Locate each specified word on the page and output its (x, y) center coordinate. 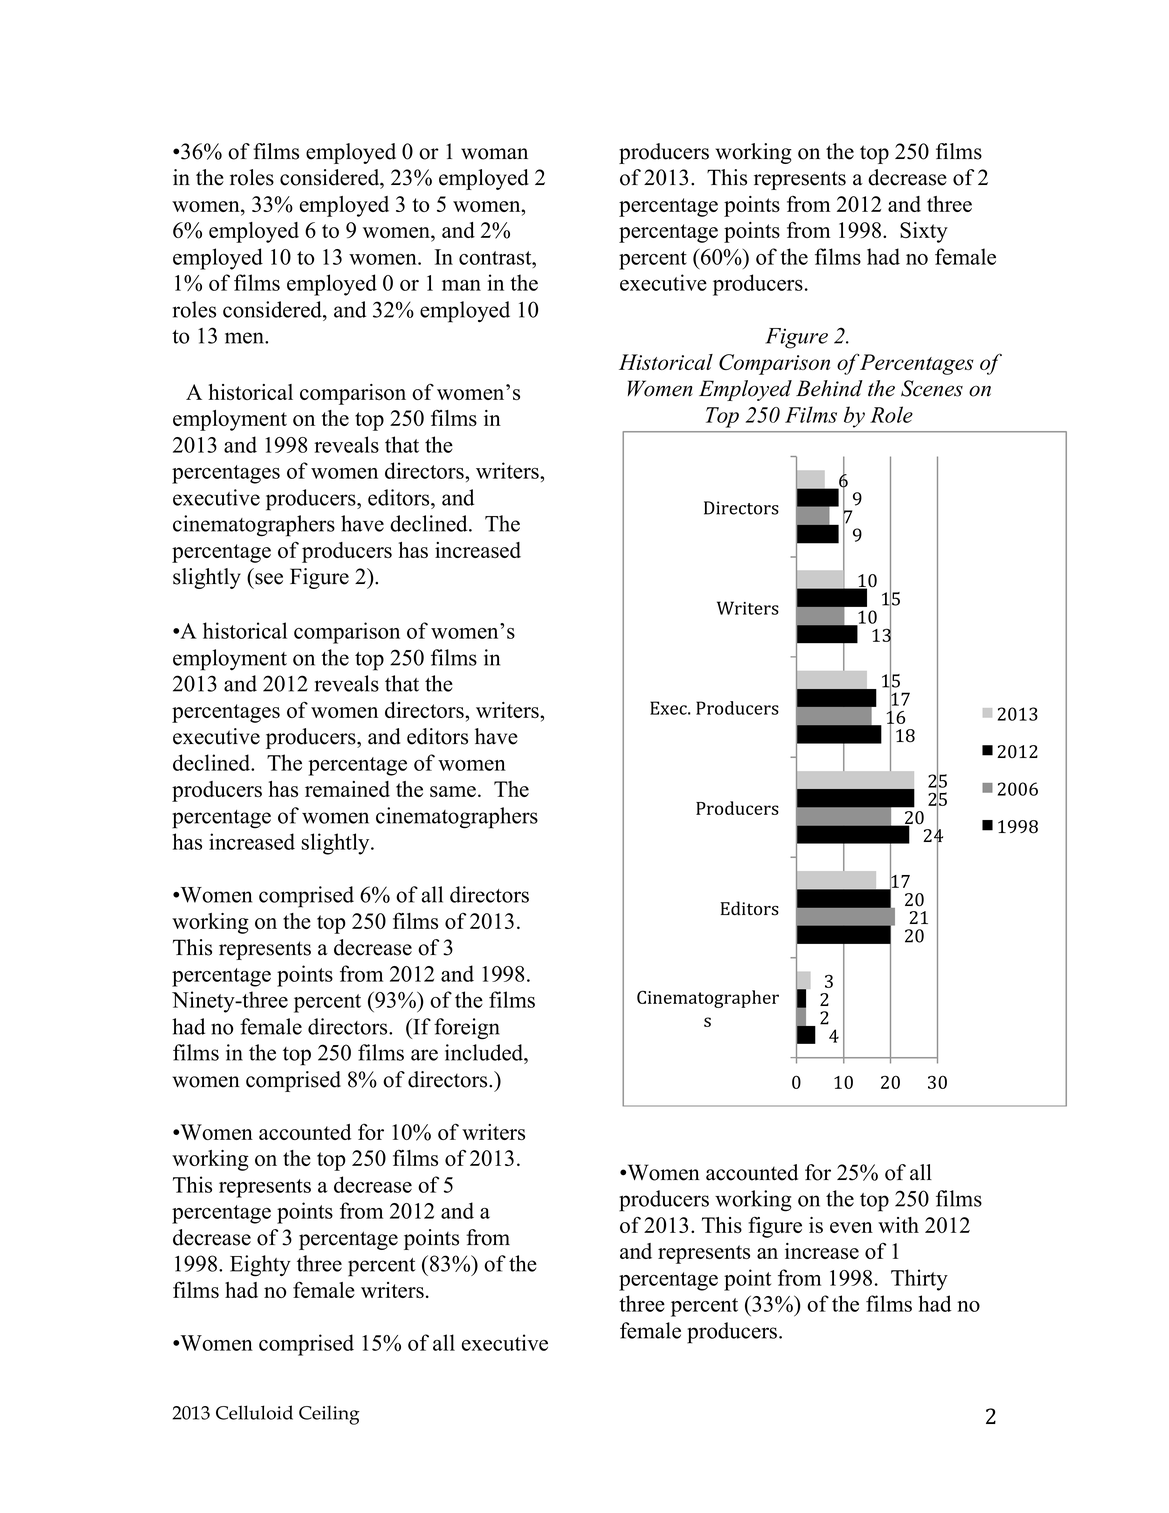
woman (494, 154)
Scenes (932, 388)
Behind (829, 388)
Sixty (924, 232)
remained (347, 789)
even (851, 1227)
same (453, 791)
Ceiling (329, 1415)
